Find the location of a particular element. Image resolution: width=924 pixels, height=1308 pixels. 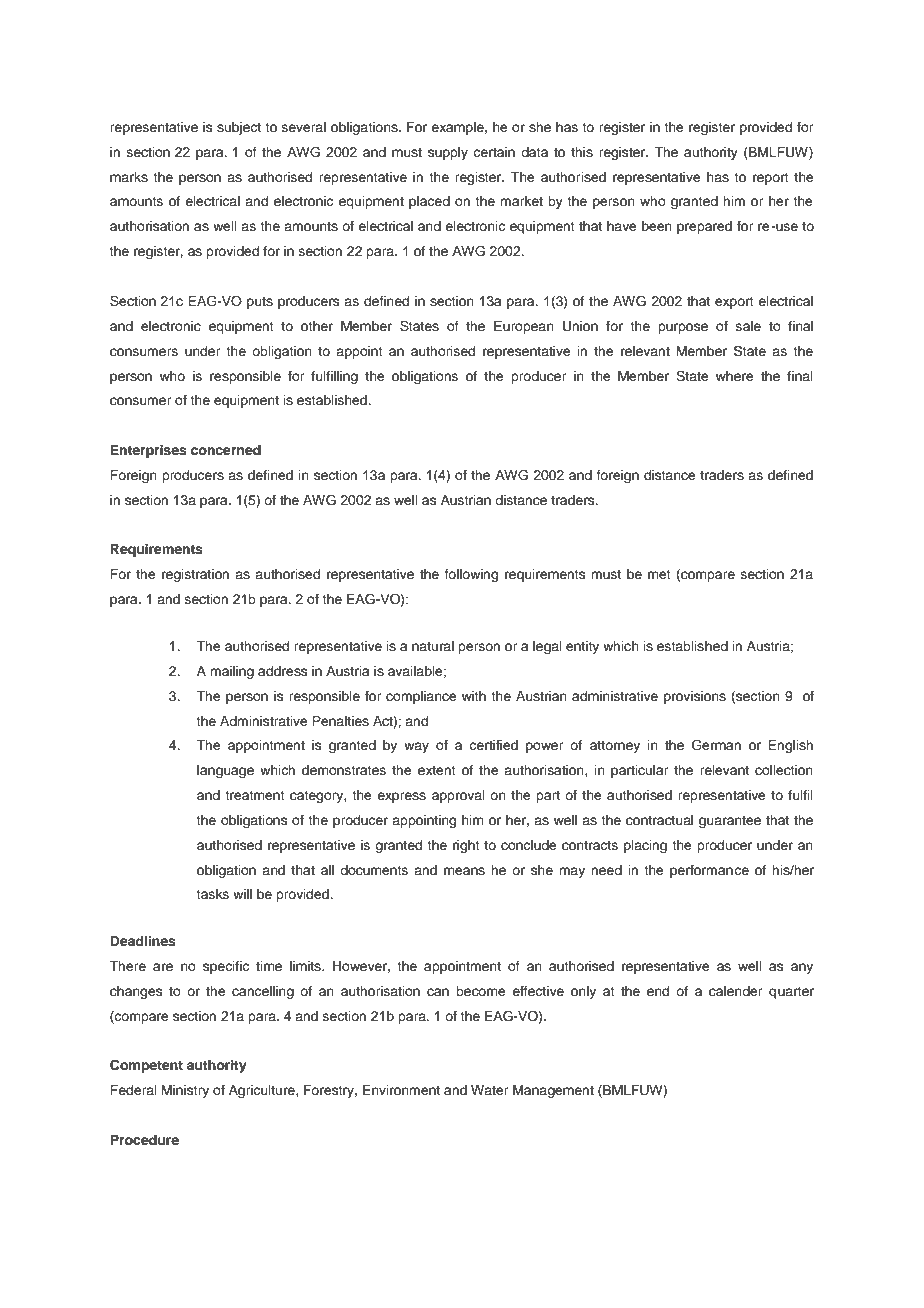

means is located at coordinates (464, 871).
